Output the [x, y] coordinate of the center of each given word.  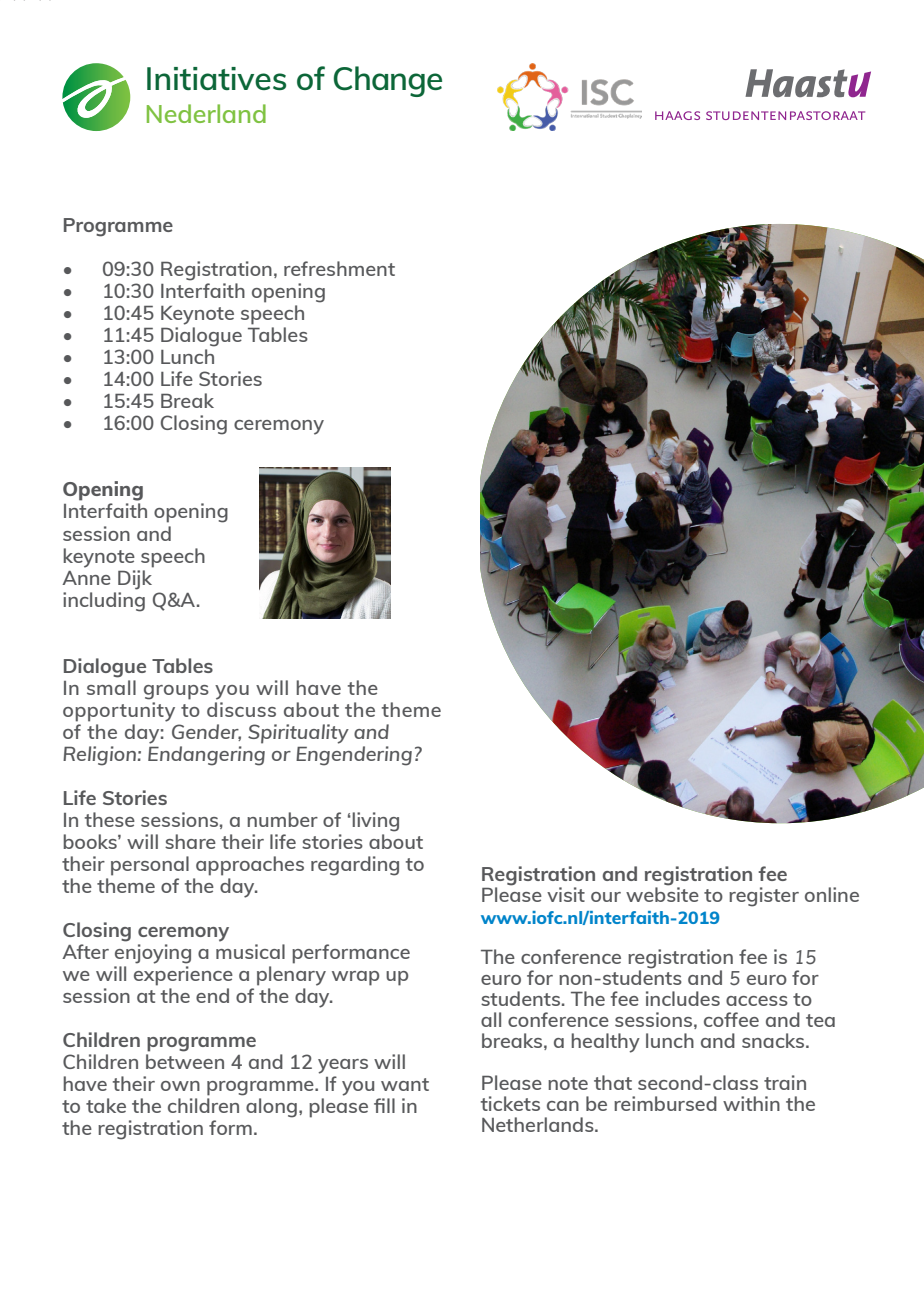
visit [566, 894]
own [180, 1086]
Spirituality [298, 734]
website [662, 893]
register [764, 897]
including [104, 602]
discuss [241, 709]
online [832, 894]
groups [176, 692]
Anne [86, 578]
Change [388, 81]
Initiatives [216, 78]
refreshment [339, 268]
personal [150, 866]
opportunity [119, 712]
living [374, 822]
